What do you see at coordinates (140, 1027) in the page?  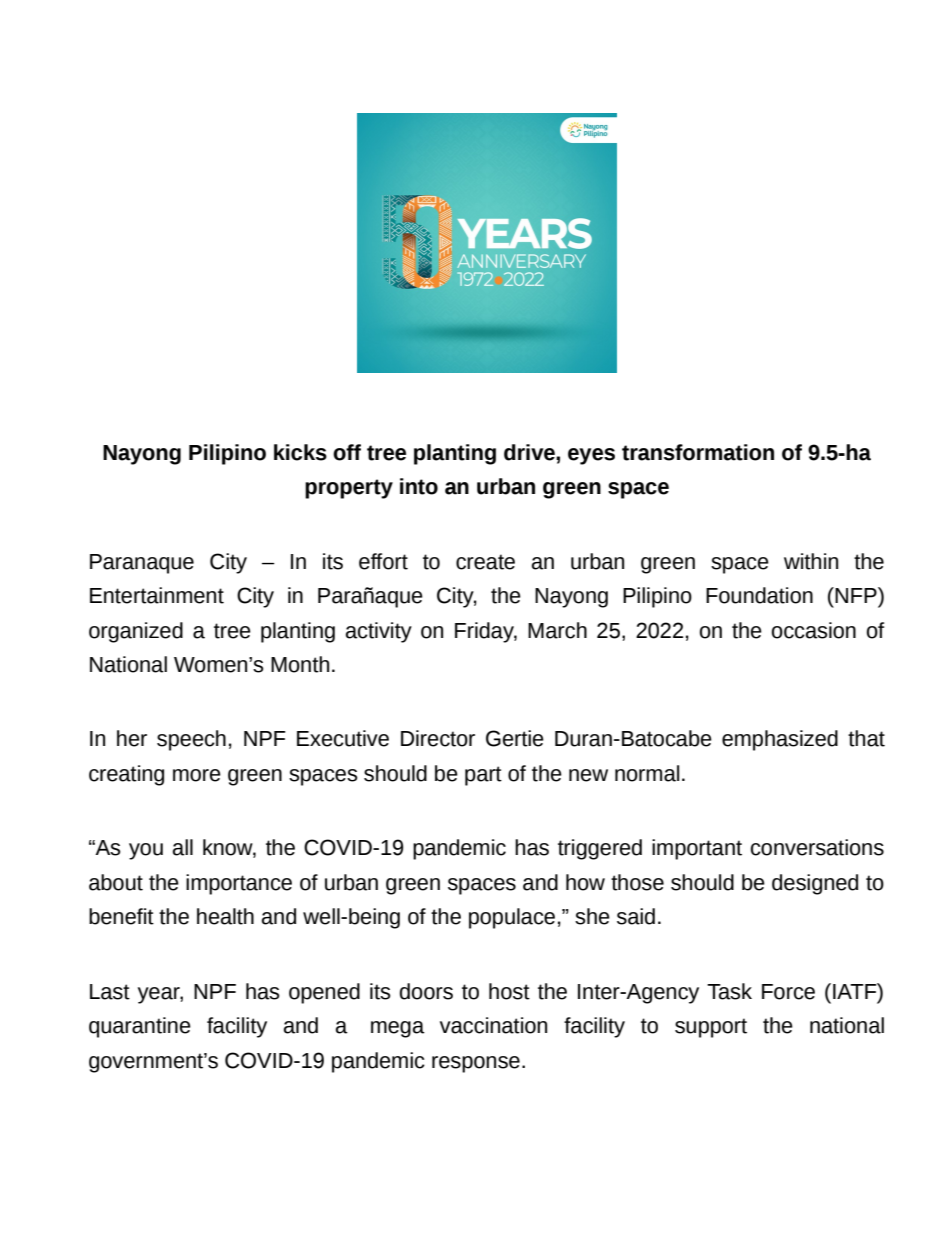 I see `quarantine` at bounding box center [140, 1027].
